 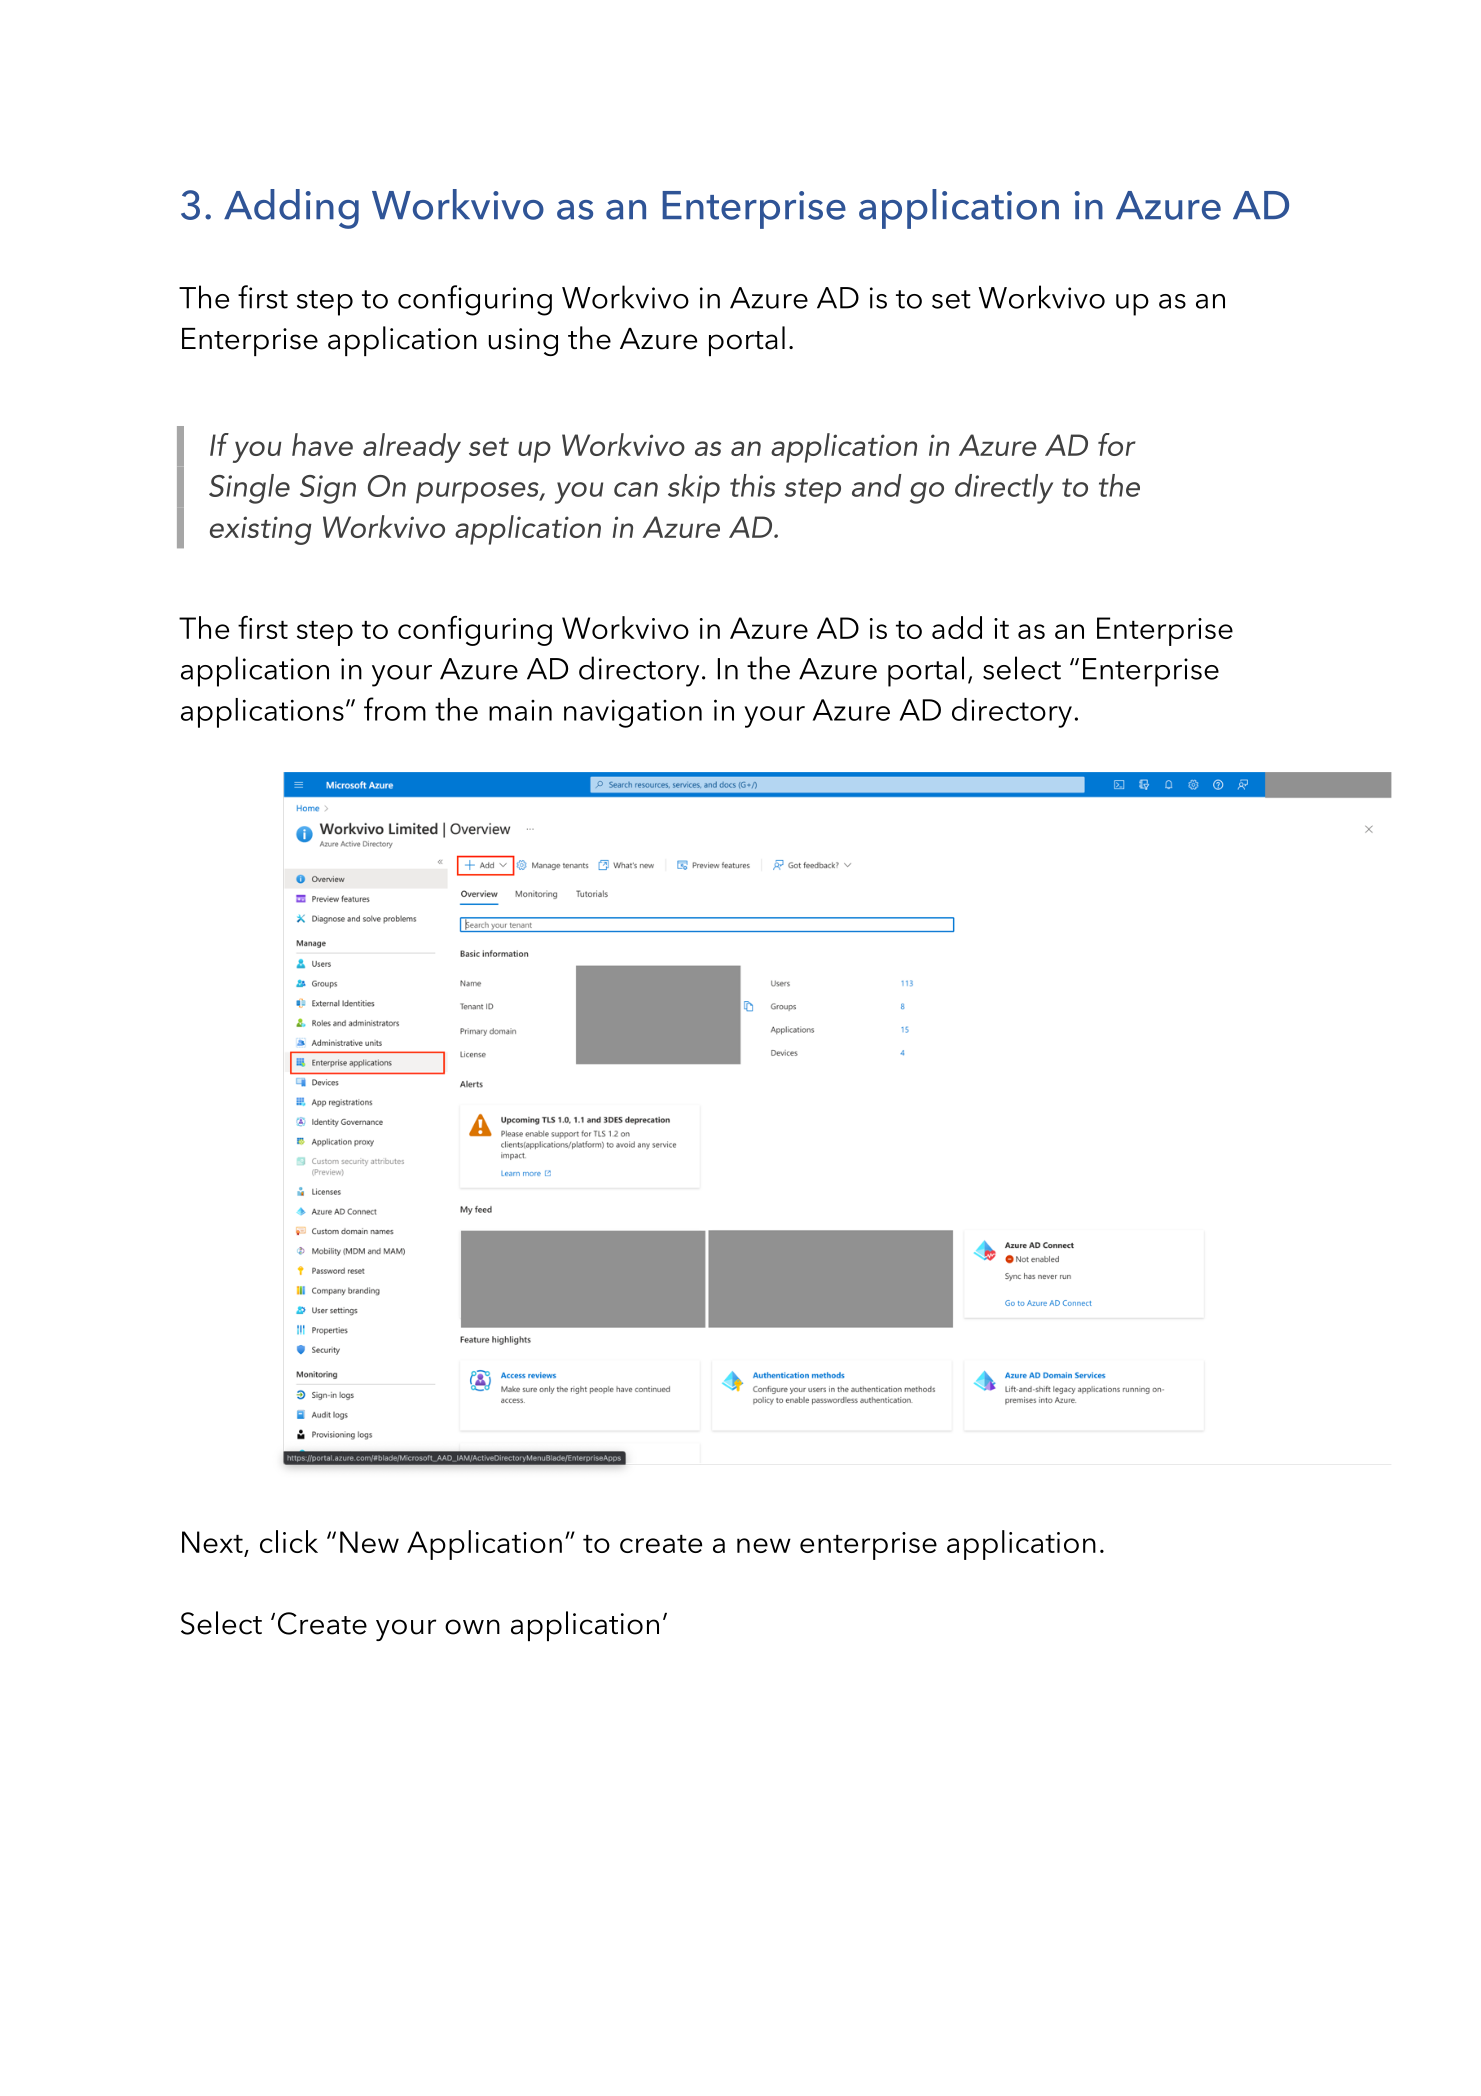 I want to click on Adding, so click(x=291, y=209).
